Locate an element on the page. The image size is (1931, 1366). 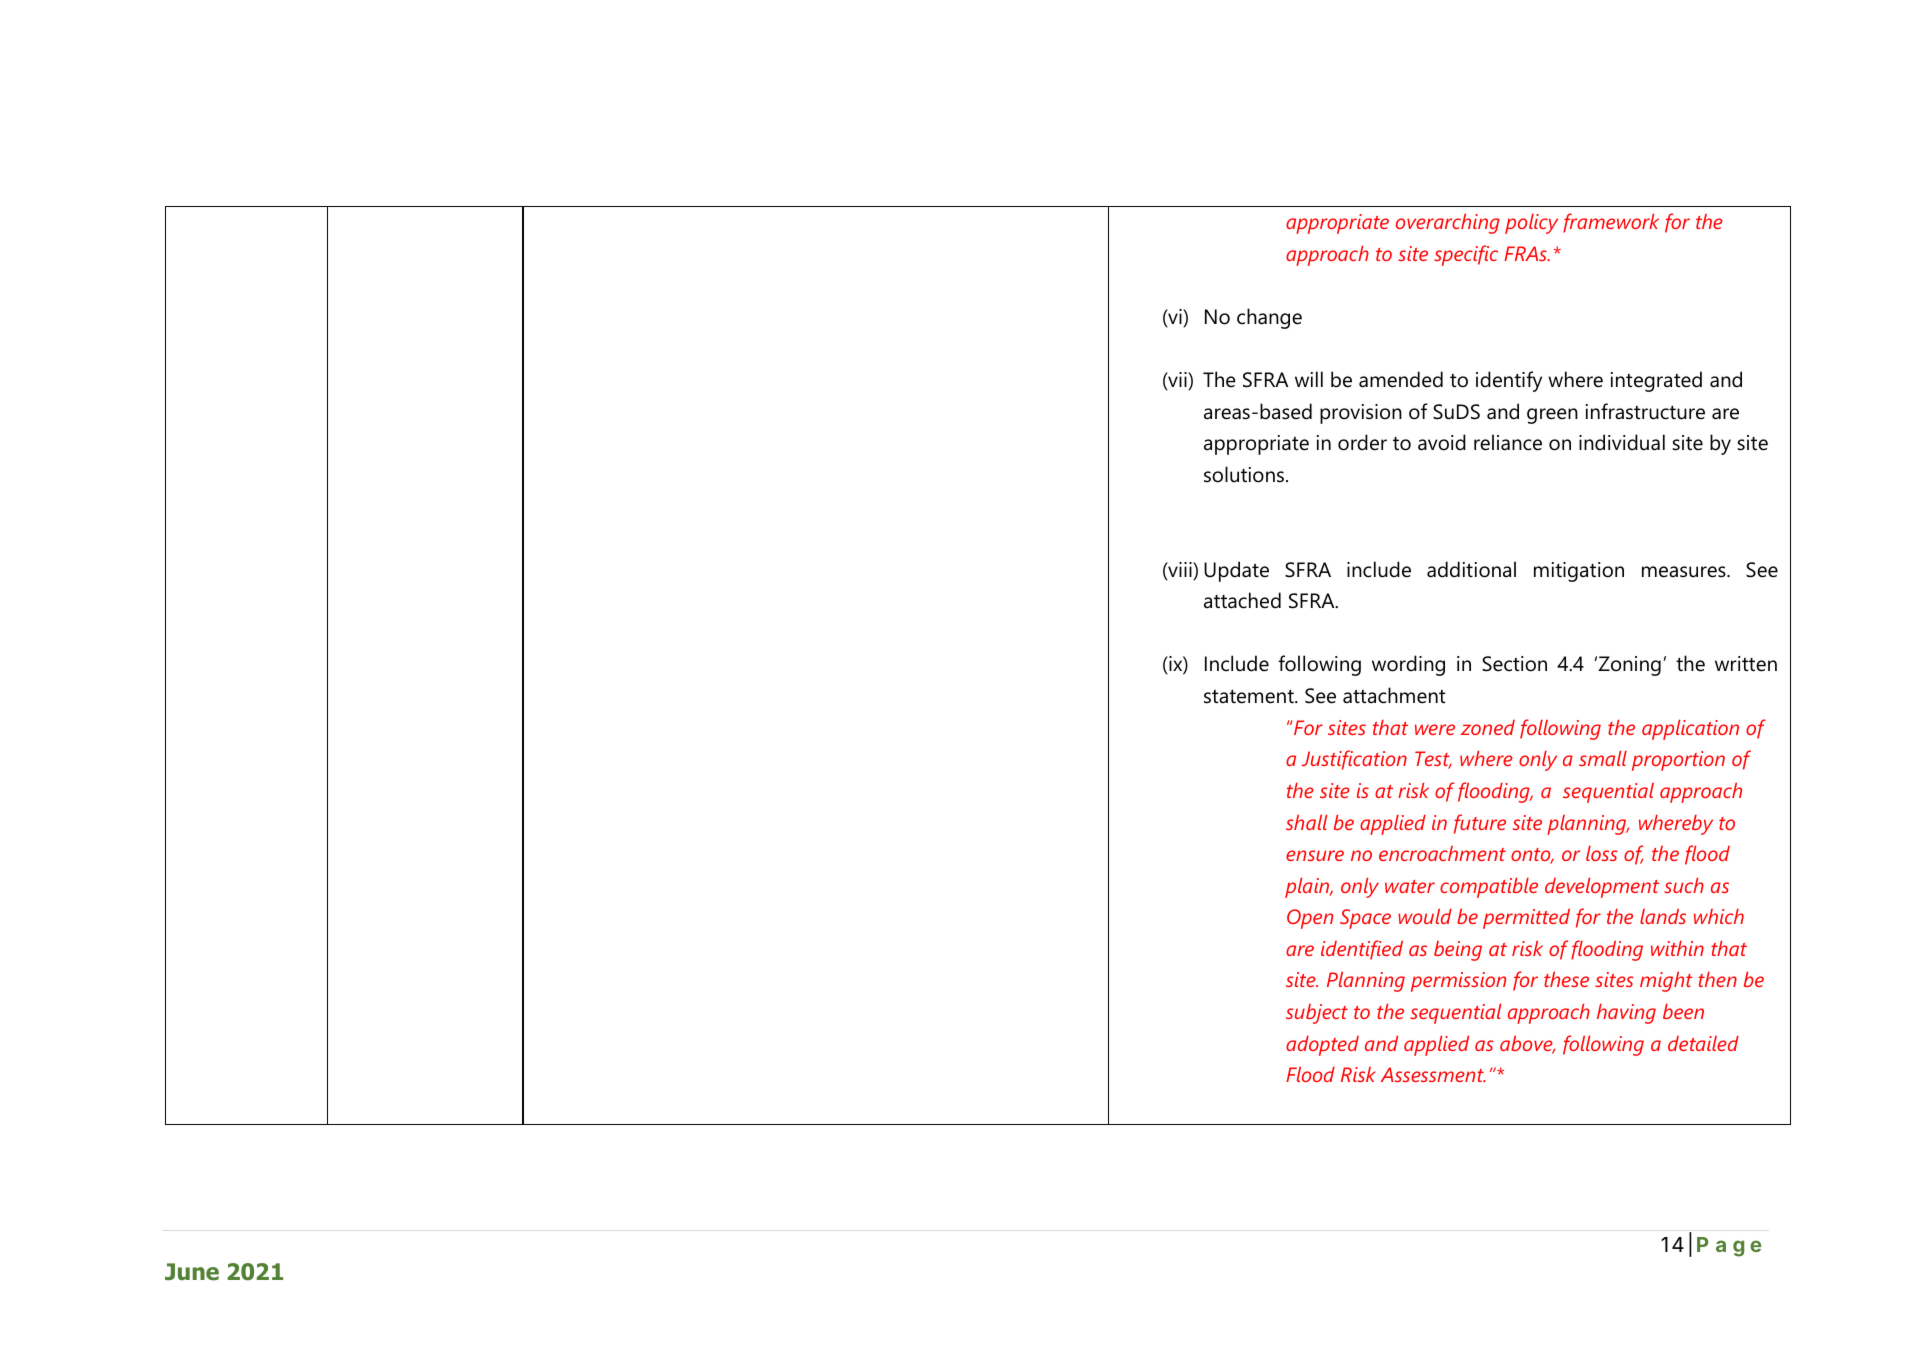
overarching is located at coordinates (1448, 224).
